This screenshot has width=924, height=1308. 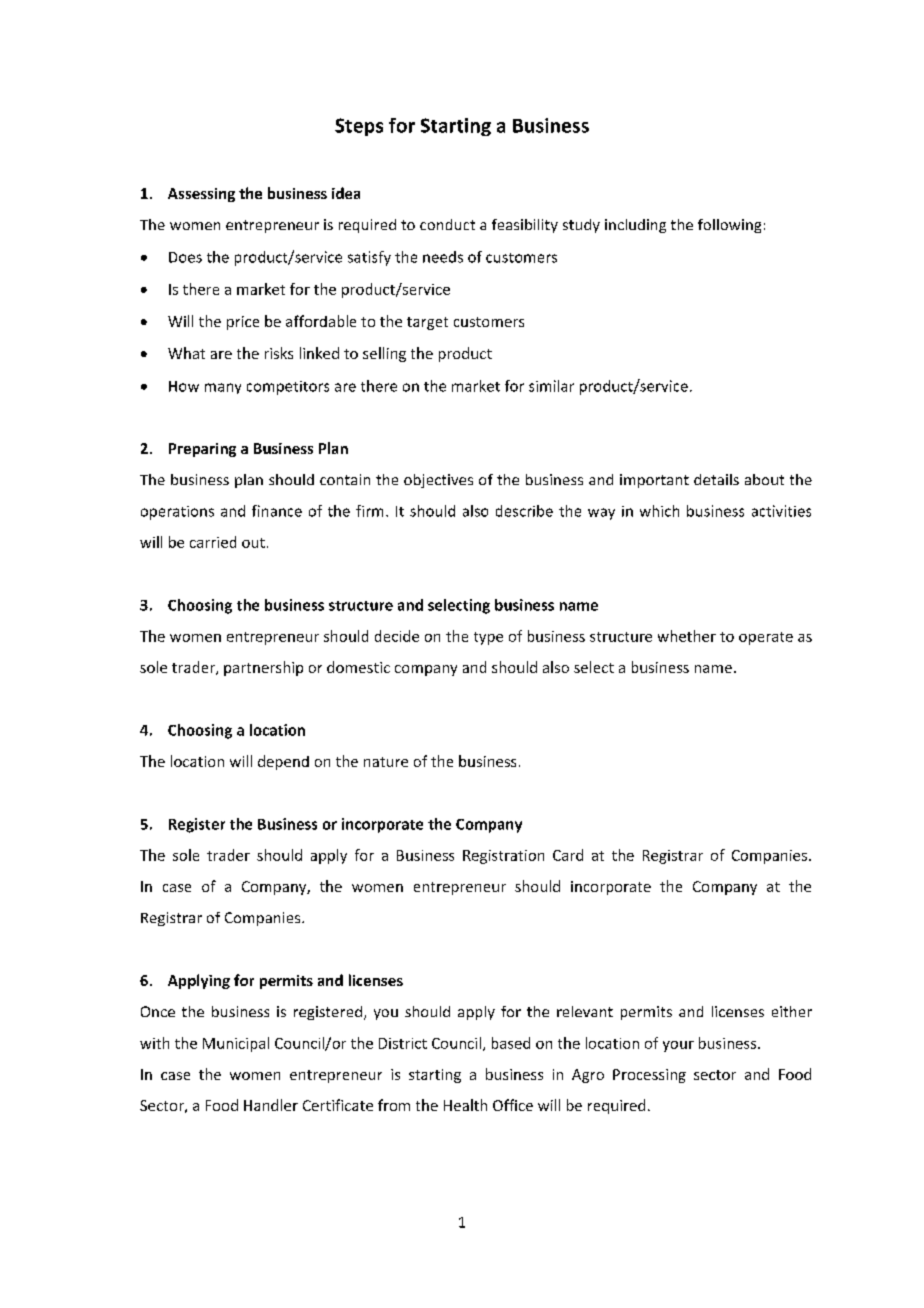 What do you see at coordinates (503, 857) in the screenshot?
I see `Registration` at bounding box center [503, 857].
